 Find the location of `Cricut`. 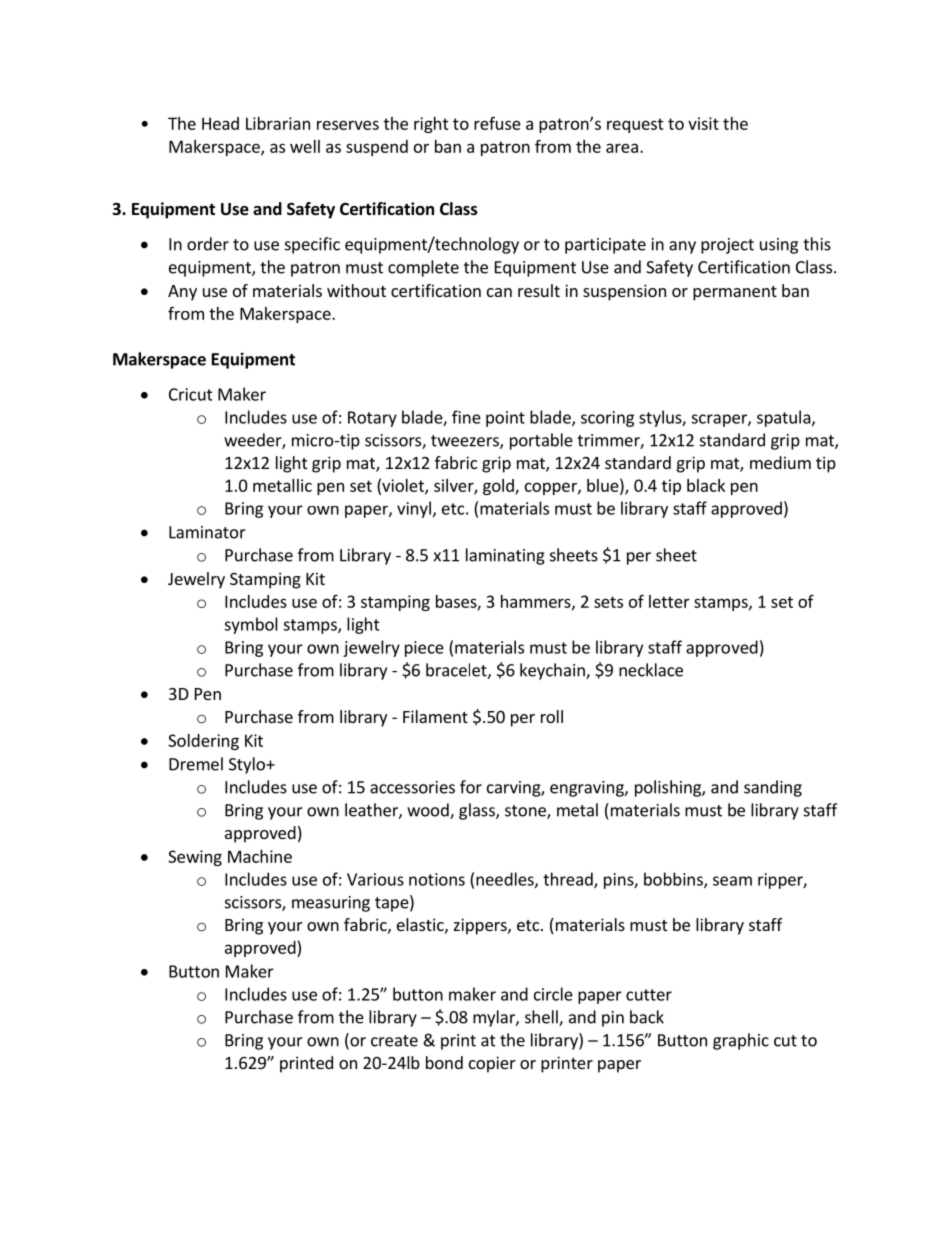

Cricut is located at coordinates (191, 394).
